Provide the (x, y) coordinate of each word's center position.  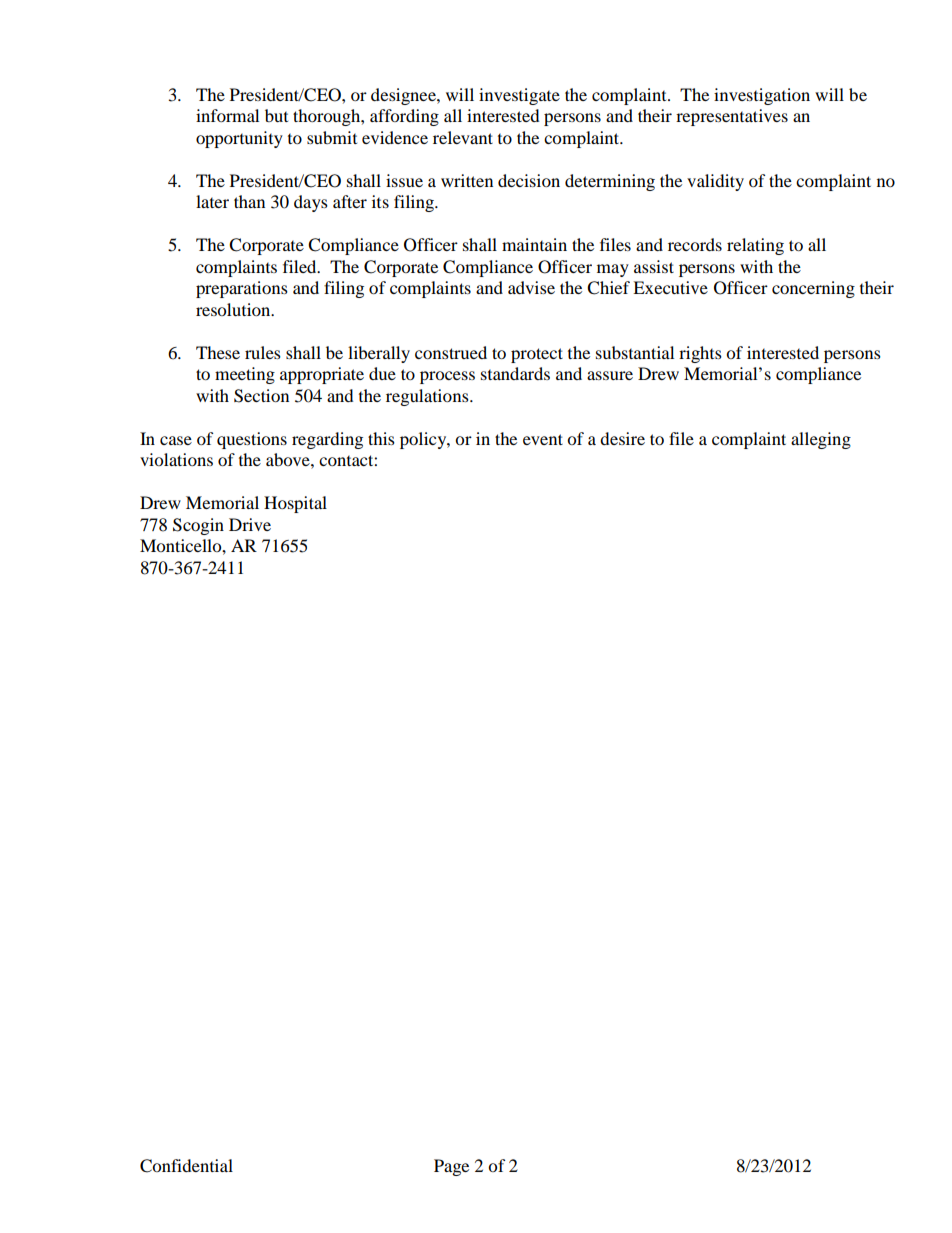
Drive (250, 524)
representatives (732, 117)
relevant (463, 137)
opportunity (239, 139)
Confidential (186, 1166)
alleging (821, 440)
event (543, 439)
